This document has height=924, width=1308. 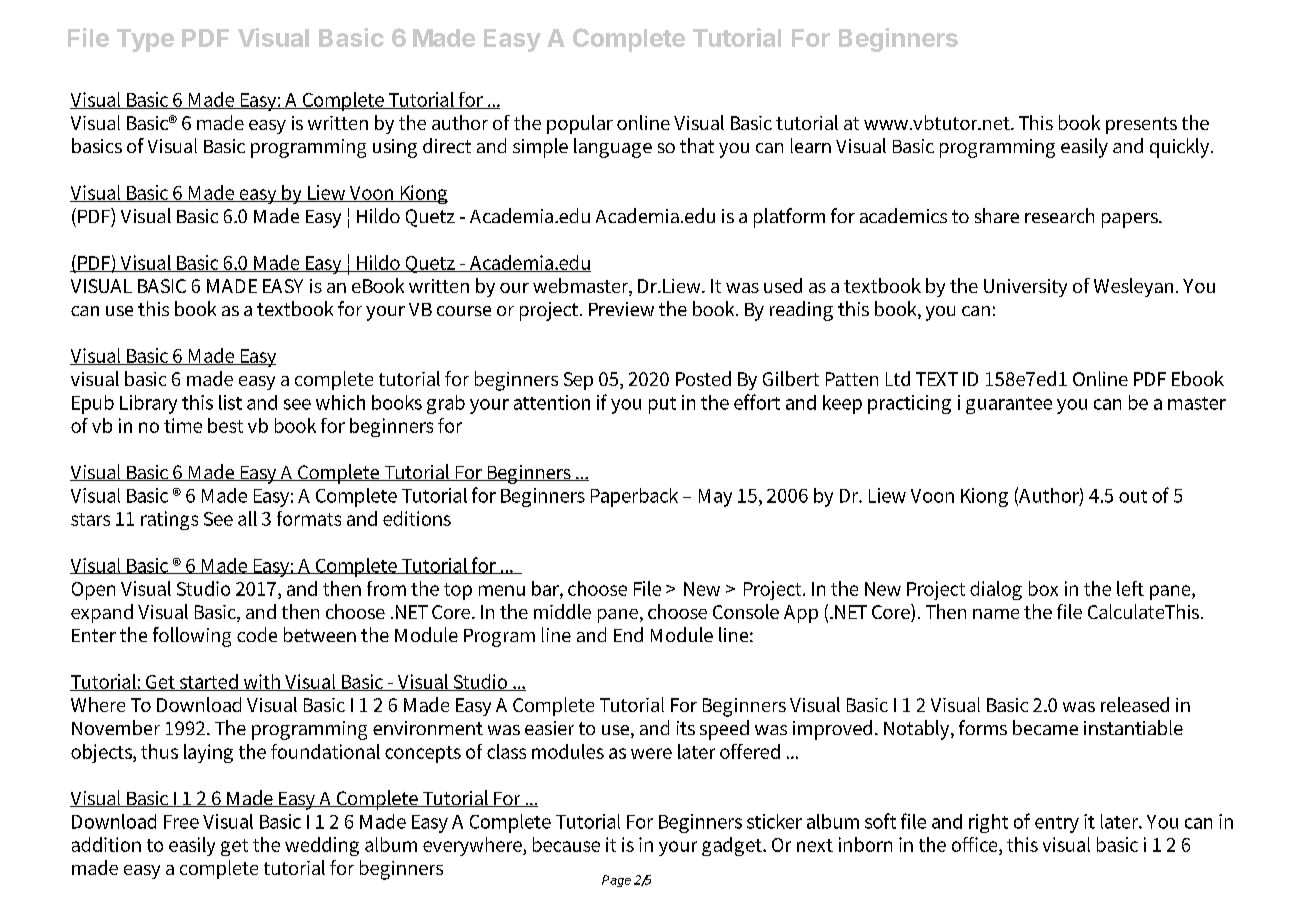 What do you see at coordinates (145, 40) in the document?
I see `Type` at bounding box center [145, 40].
